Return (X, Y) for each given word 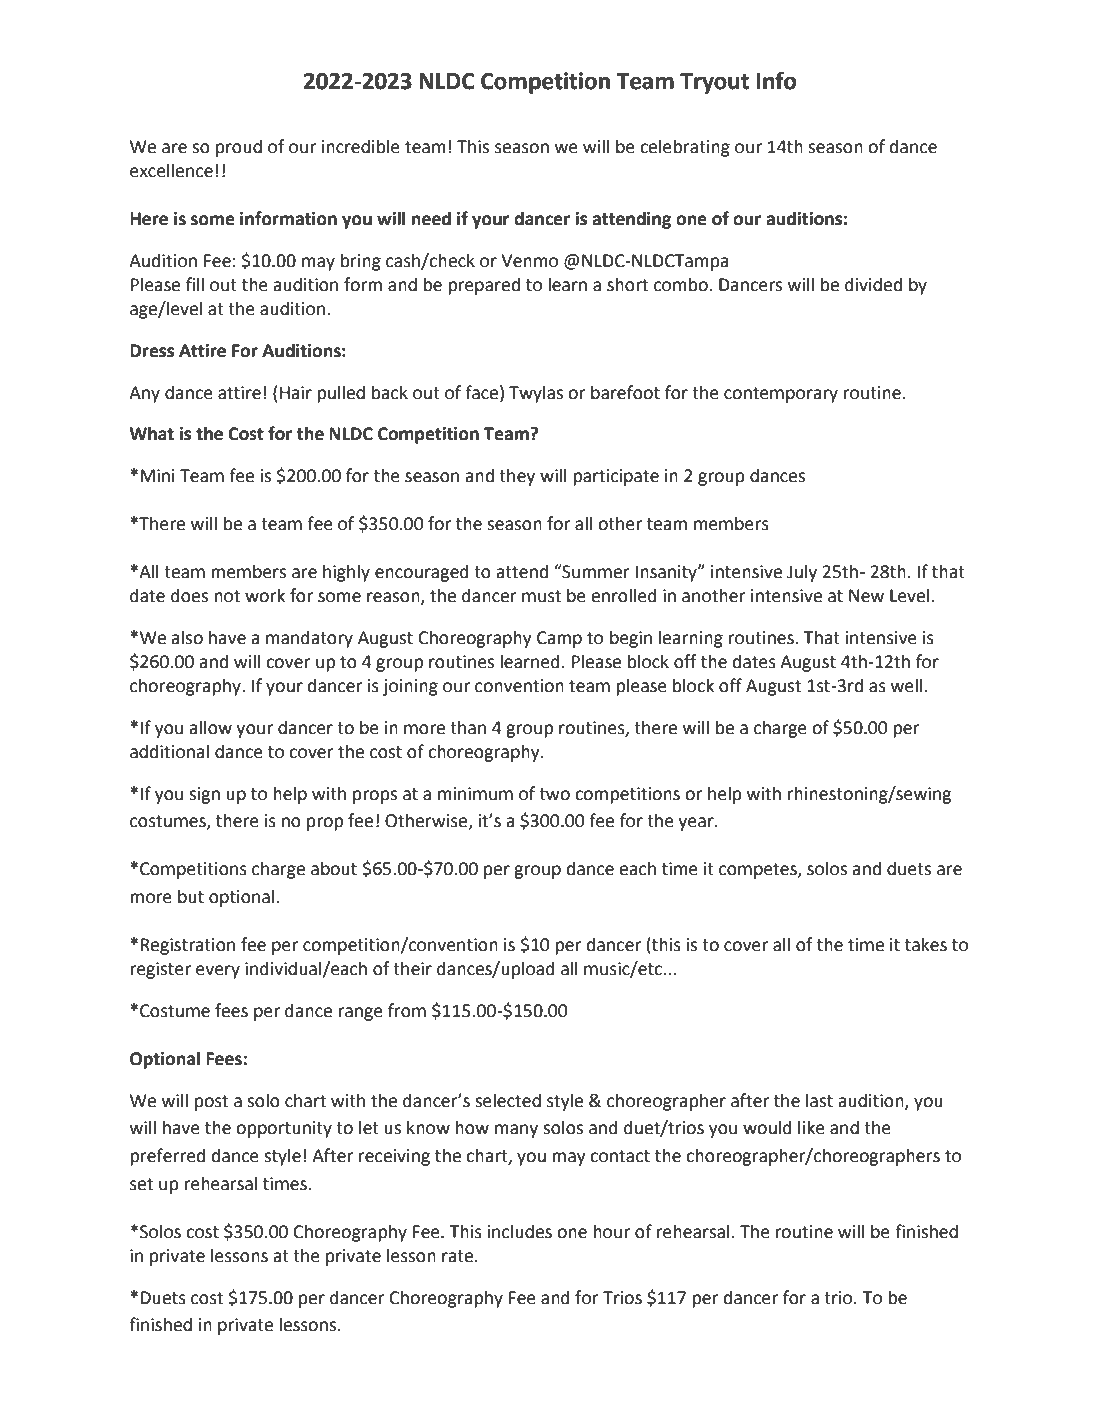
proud (239, 148)
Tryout (714, 83)
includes (520, 1231)
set (141, 1184)
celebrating (685, 148)
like (811, 1127)
